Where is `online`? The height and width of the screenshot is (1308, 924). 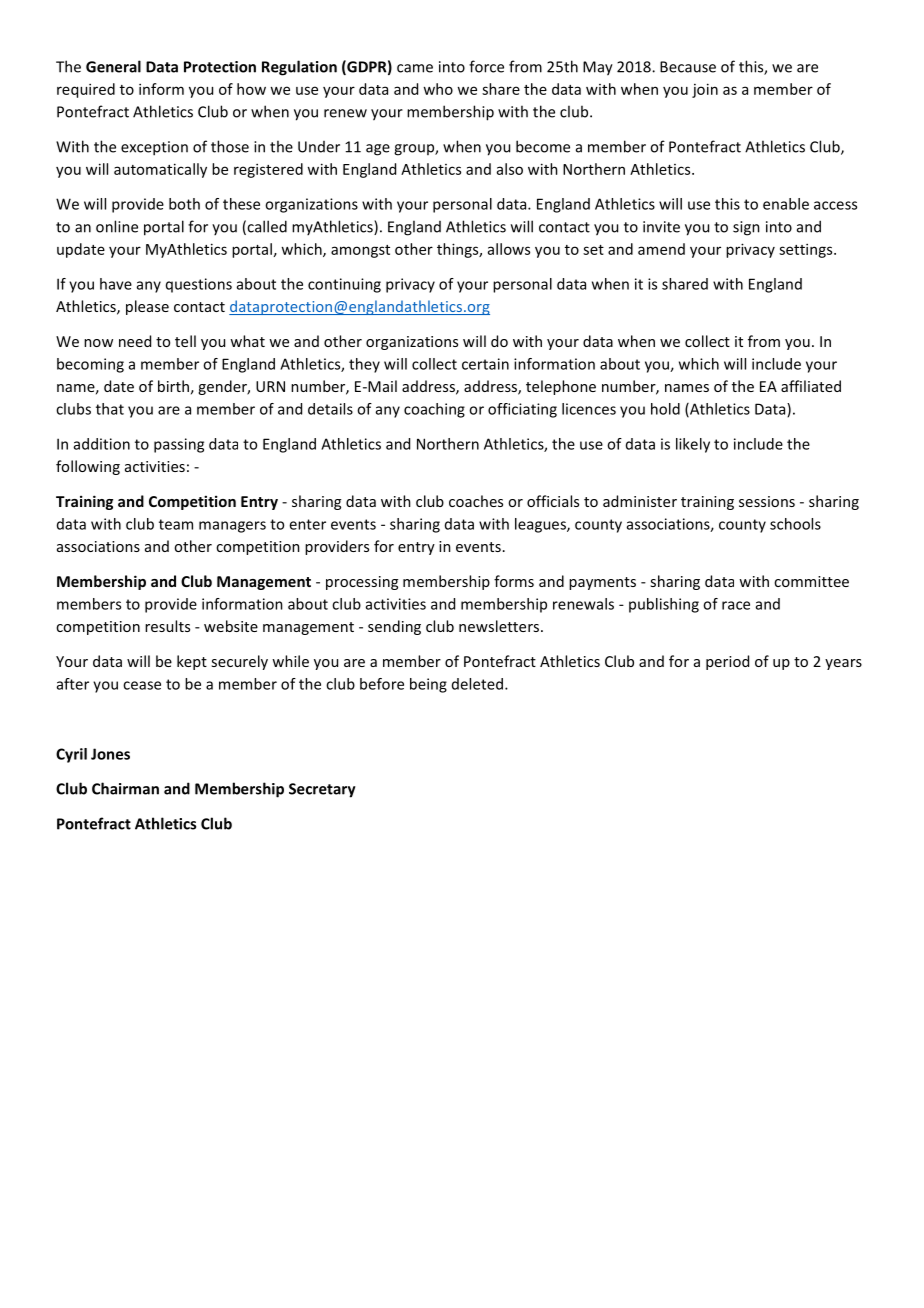
online is located at coordinates (117, 226).
